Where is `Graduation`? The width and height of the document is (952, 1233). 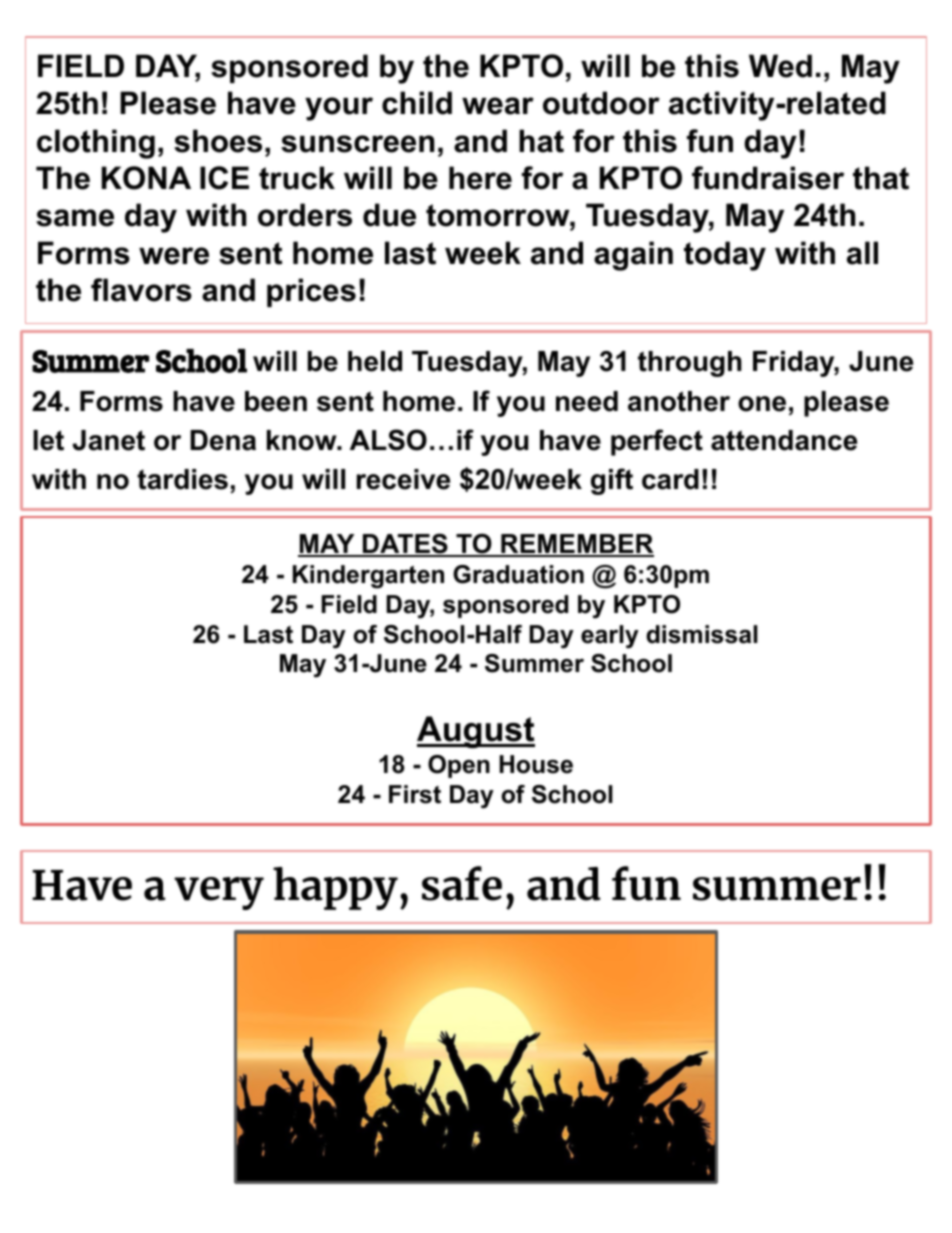 Graduation is located at coordinates (518, 574).
